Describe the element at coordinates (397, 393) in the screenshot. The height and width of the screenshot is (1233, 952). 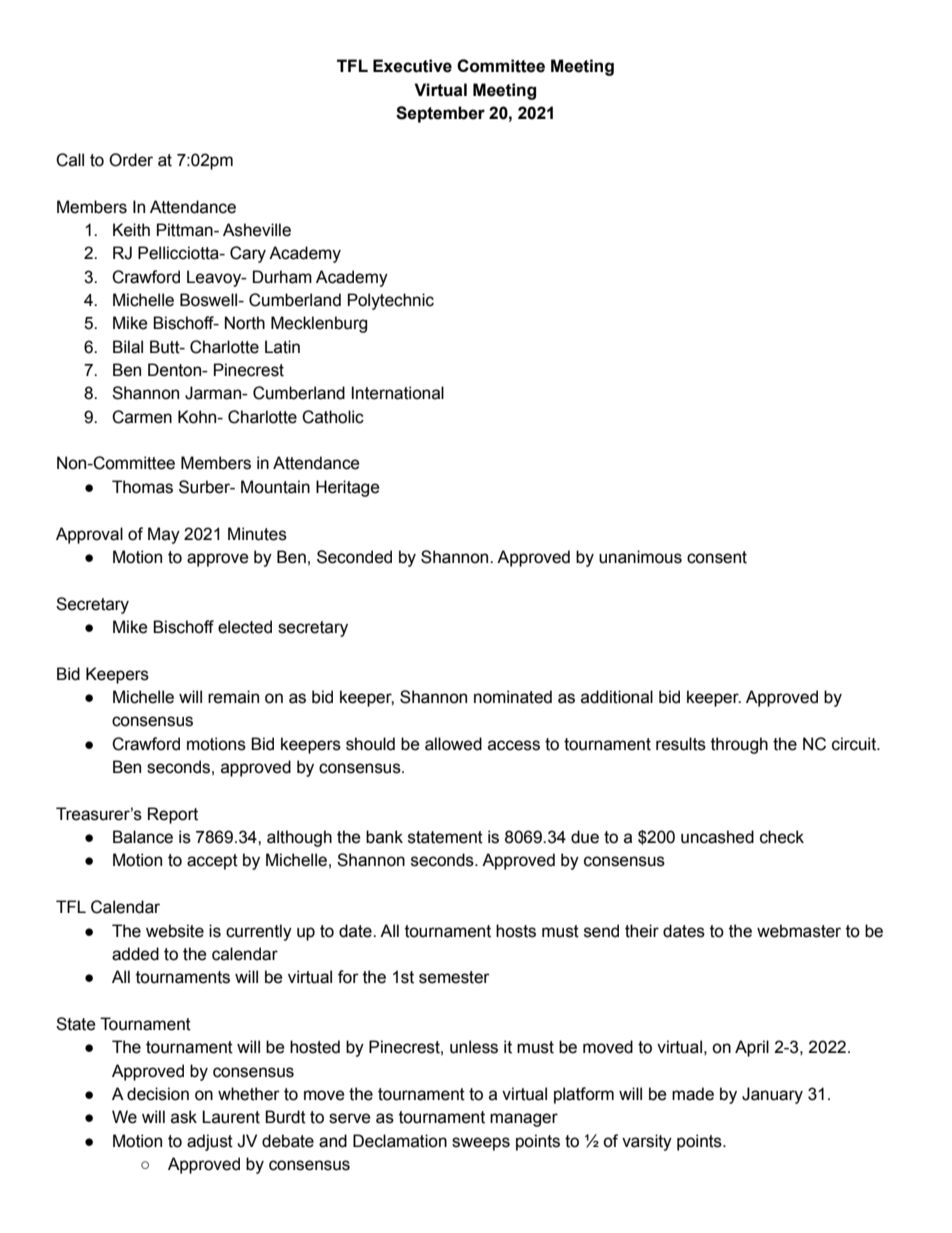
I see `International` at that location.
